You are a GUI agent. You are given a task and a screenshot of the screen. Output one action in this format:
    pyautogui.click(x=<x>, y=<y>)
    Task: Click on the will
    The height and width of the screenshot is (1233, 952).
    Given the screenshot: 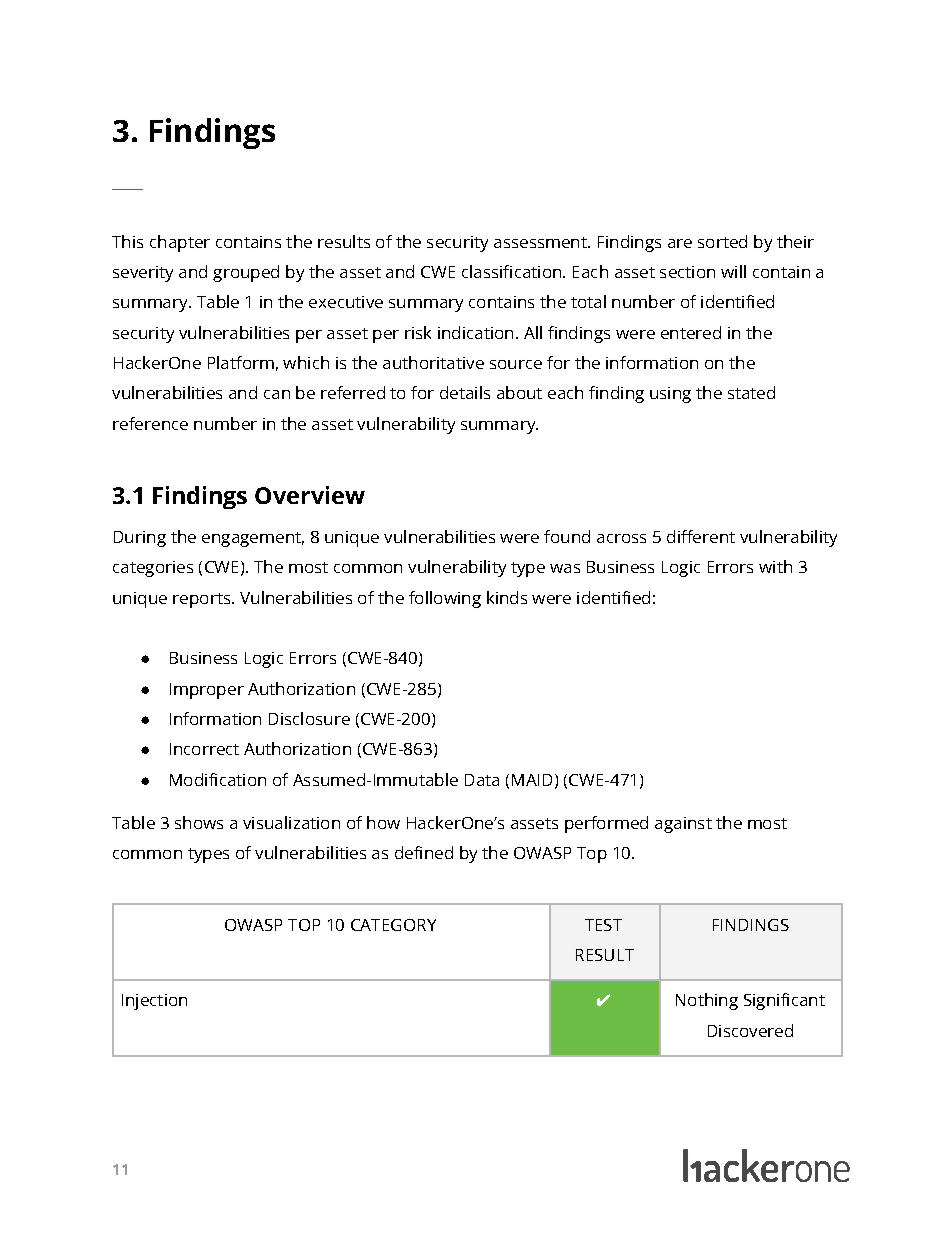 What is the action you would take?
    pyautogui.click(x=733, y=271)
